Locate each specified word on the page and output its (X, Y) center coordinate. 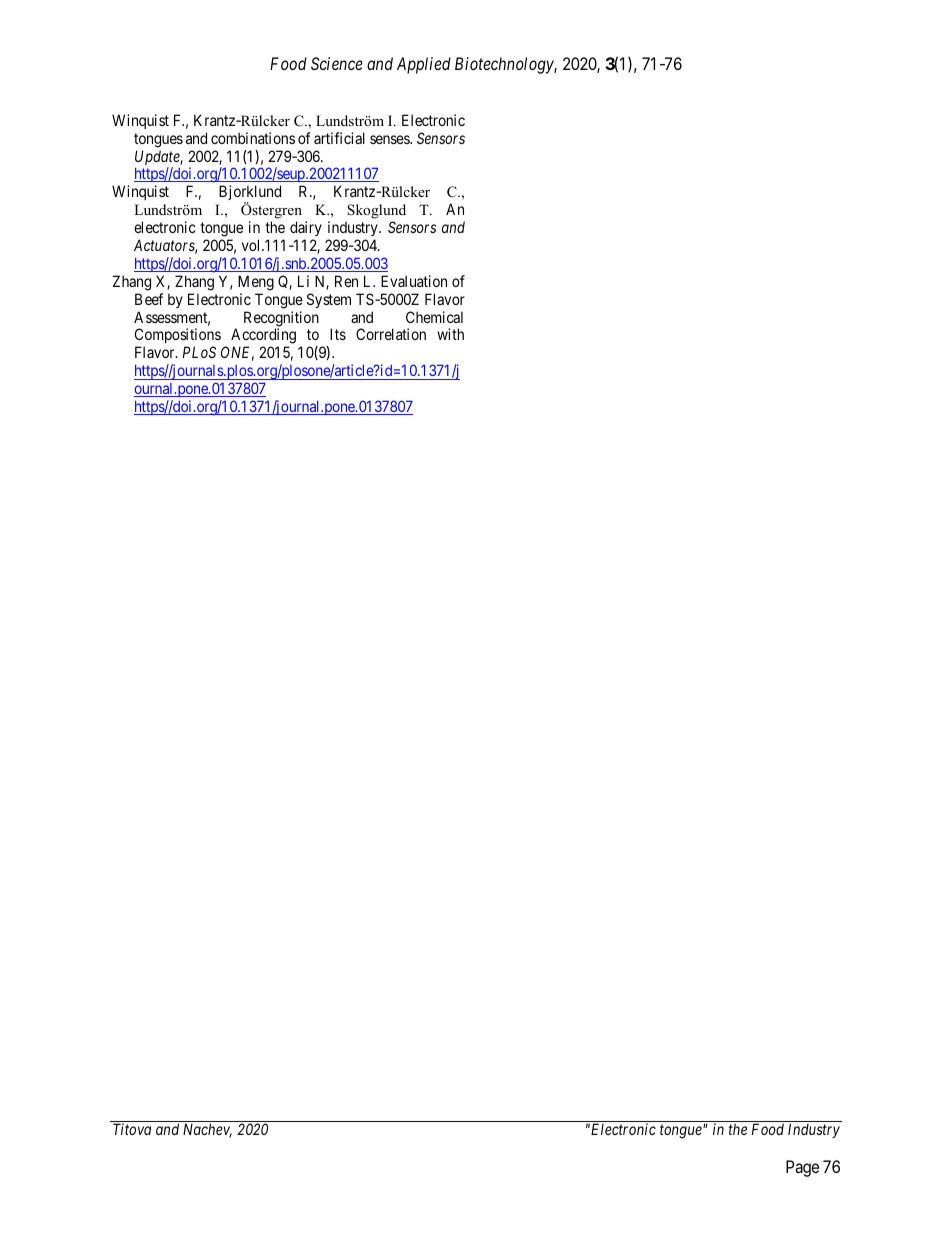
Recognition (281, 320)
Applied (424, 65)
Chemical (434, 317)
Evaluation (414, 281)
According (263, 337)
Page (802, 1168)
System (329, 300)
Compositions (178, 337)
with (450, 334)
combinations (253, 138)
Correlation (391, 334)
